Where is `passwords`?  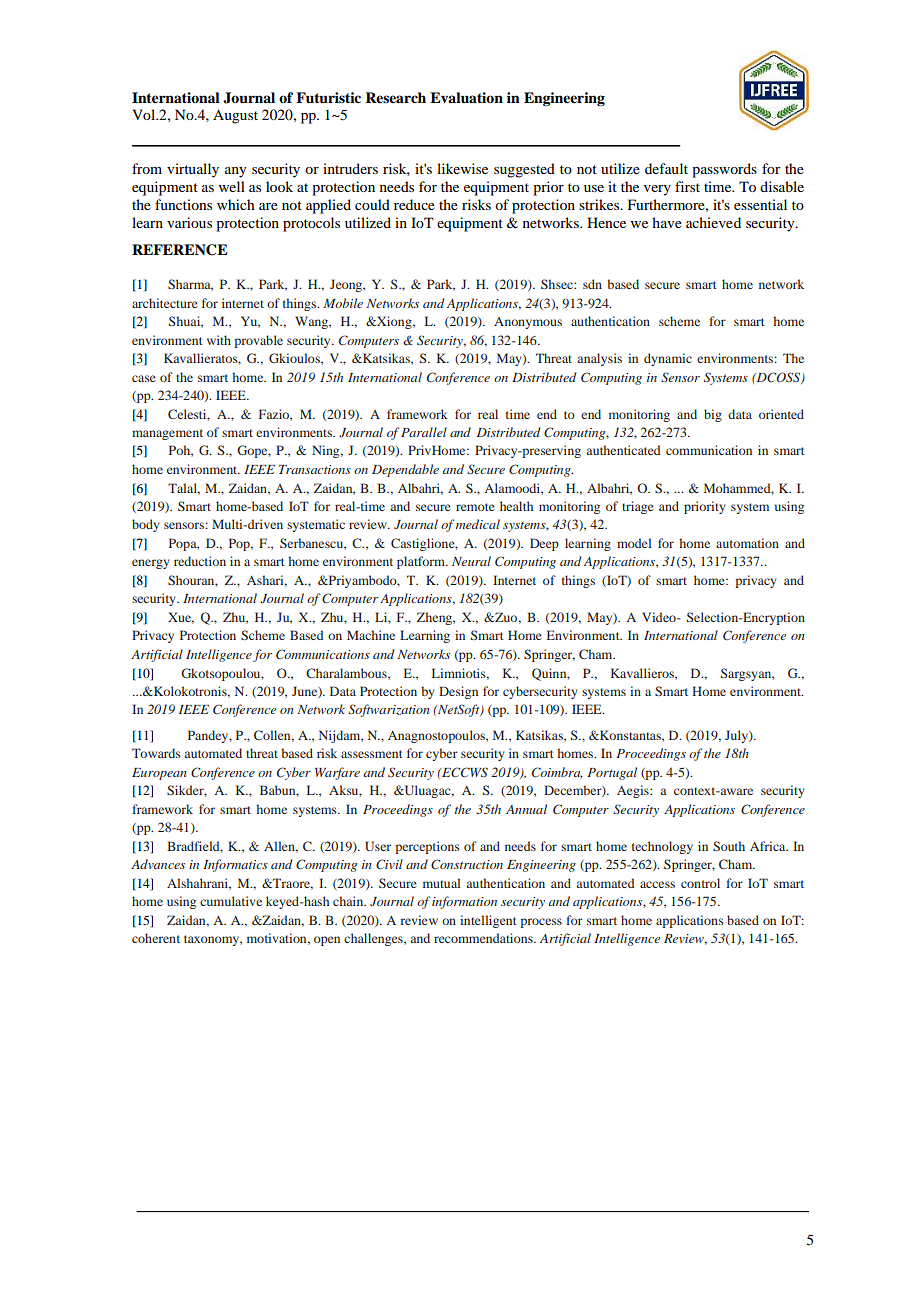
passwords is located at coordinates (724, 170).
